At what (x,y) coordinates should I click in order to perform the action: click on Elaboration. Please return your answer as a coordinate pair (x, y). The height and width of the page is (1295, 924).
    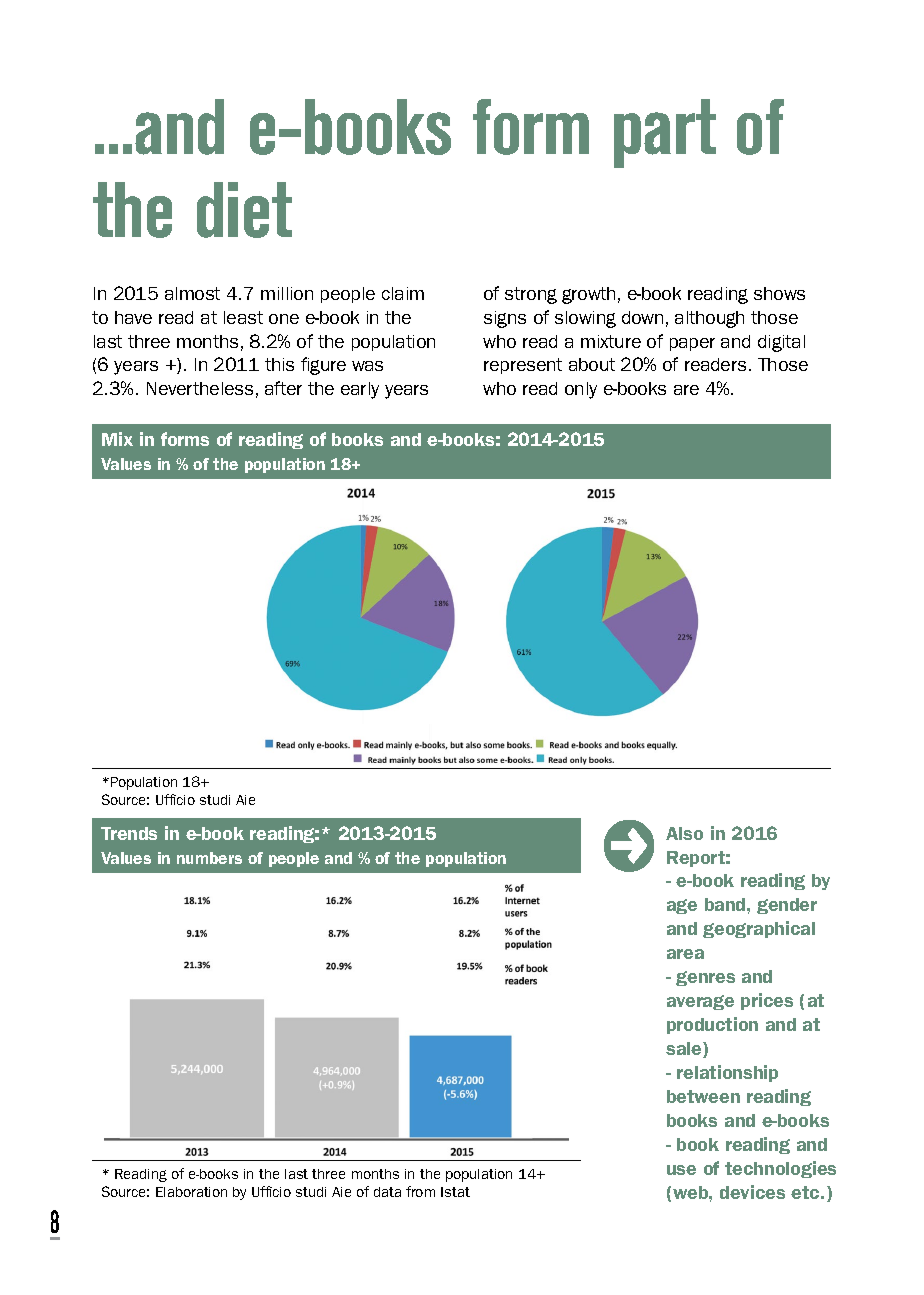
    Looking at the image, I should click on (191, 1192).
